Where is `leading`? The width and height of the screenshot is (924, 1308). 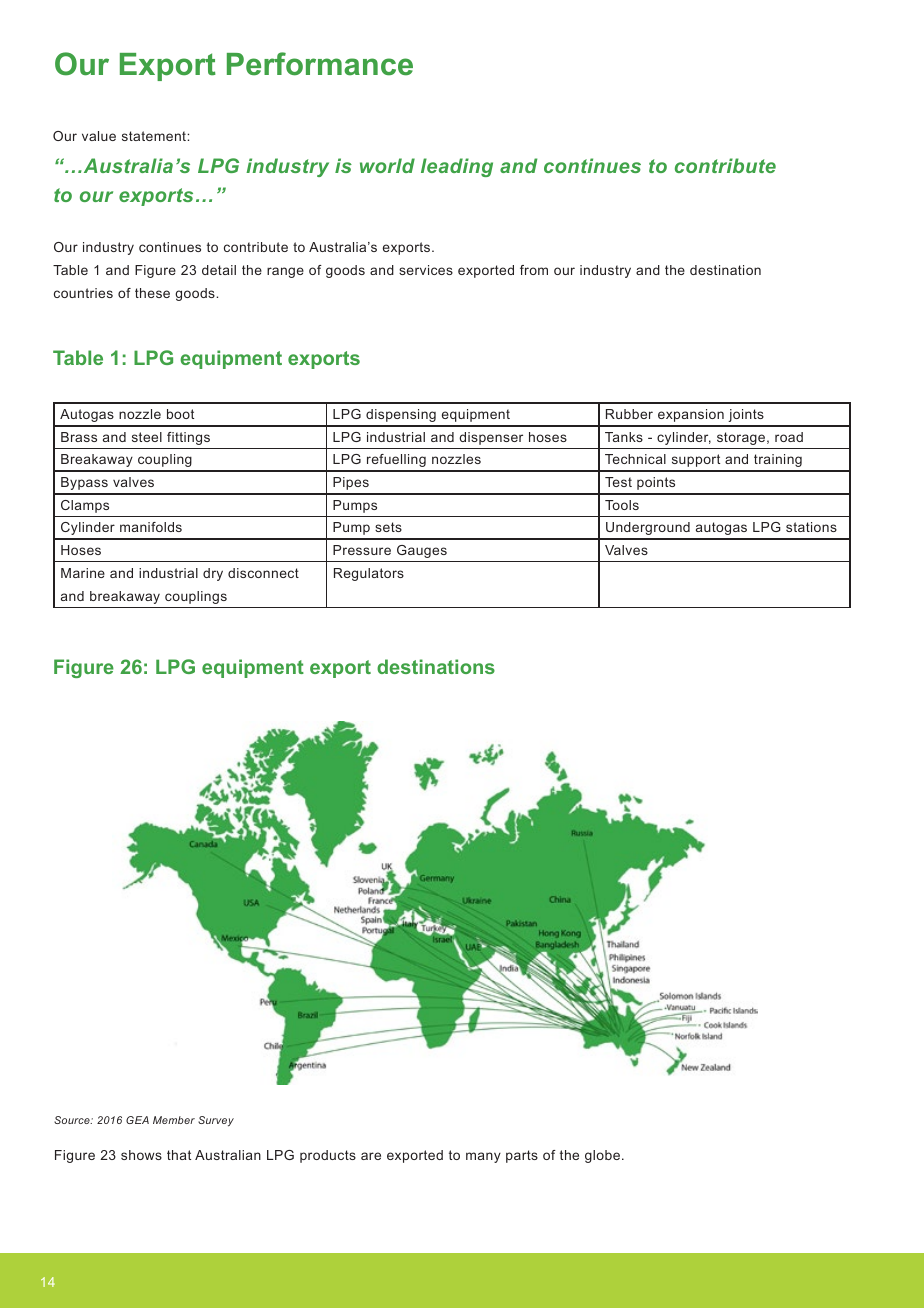 leading is located at coordinates (457, 167).
